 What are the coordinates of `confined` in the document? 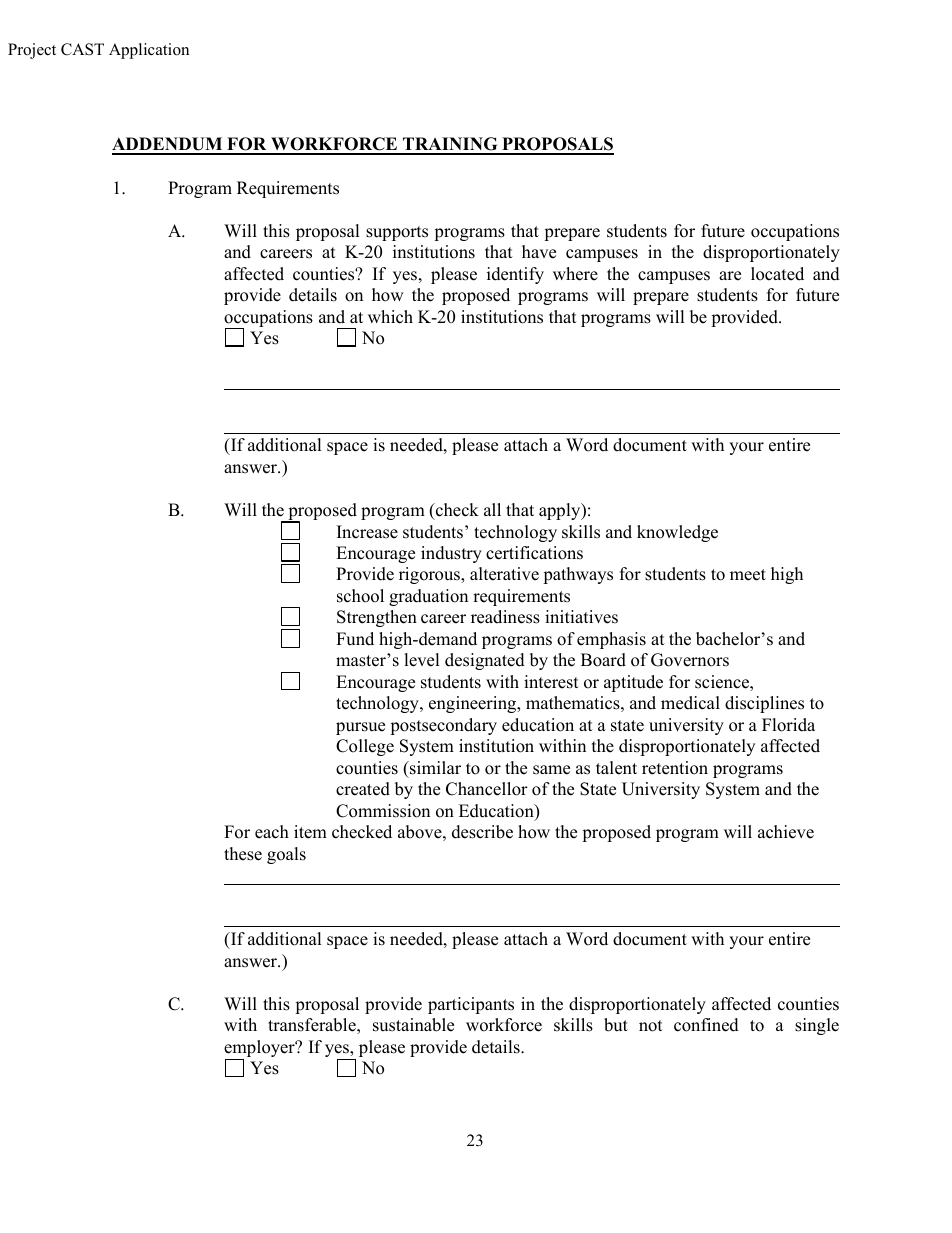 It's located at (706, 1025).
